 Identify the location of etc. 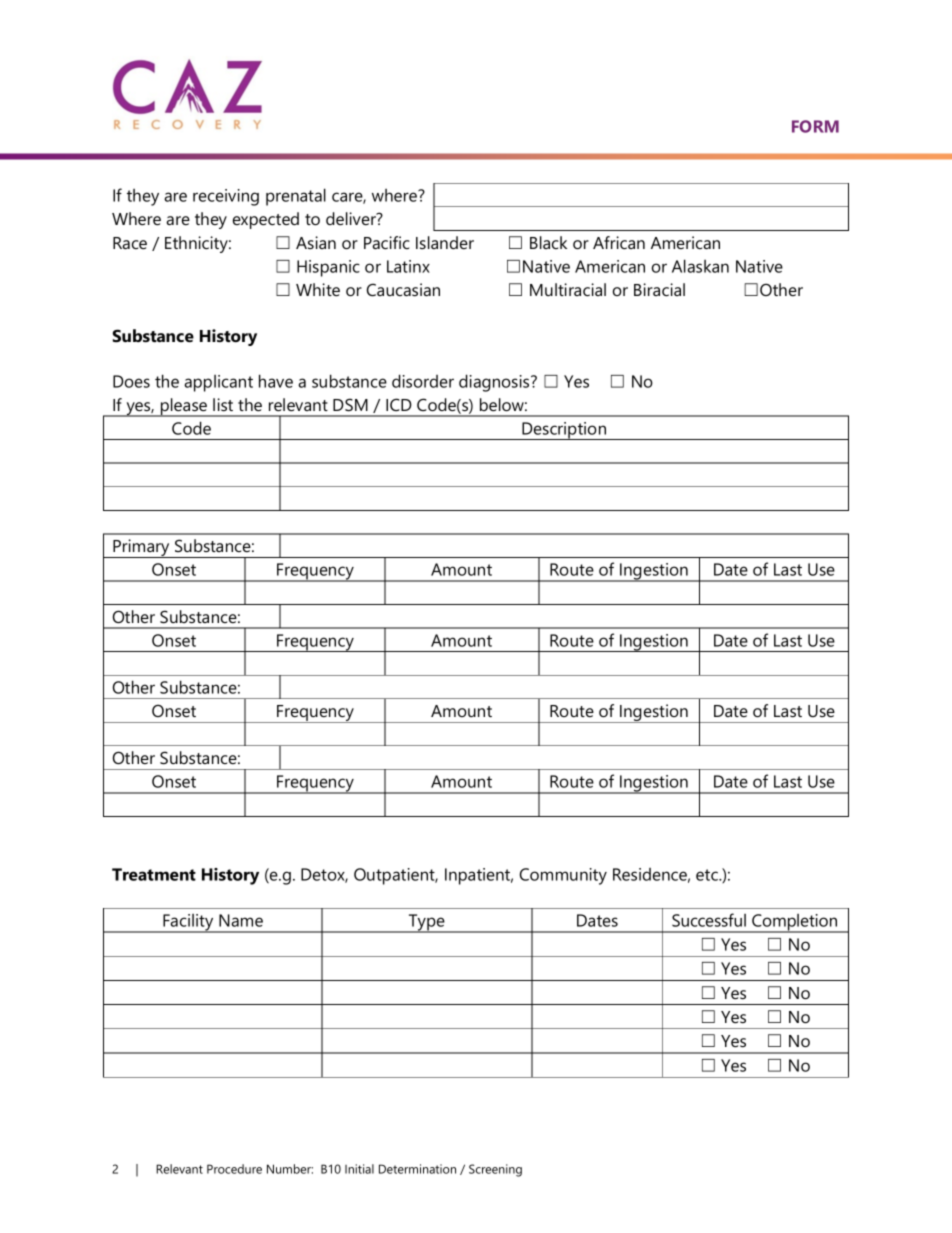
(708, 875).
